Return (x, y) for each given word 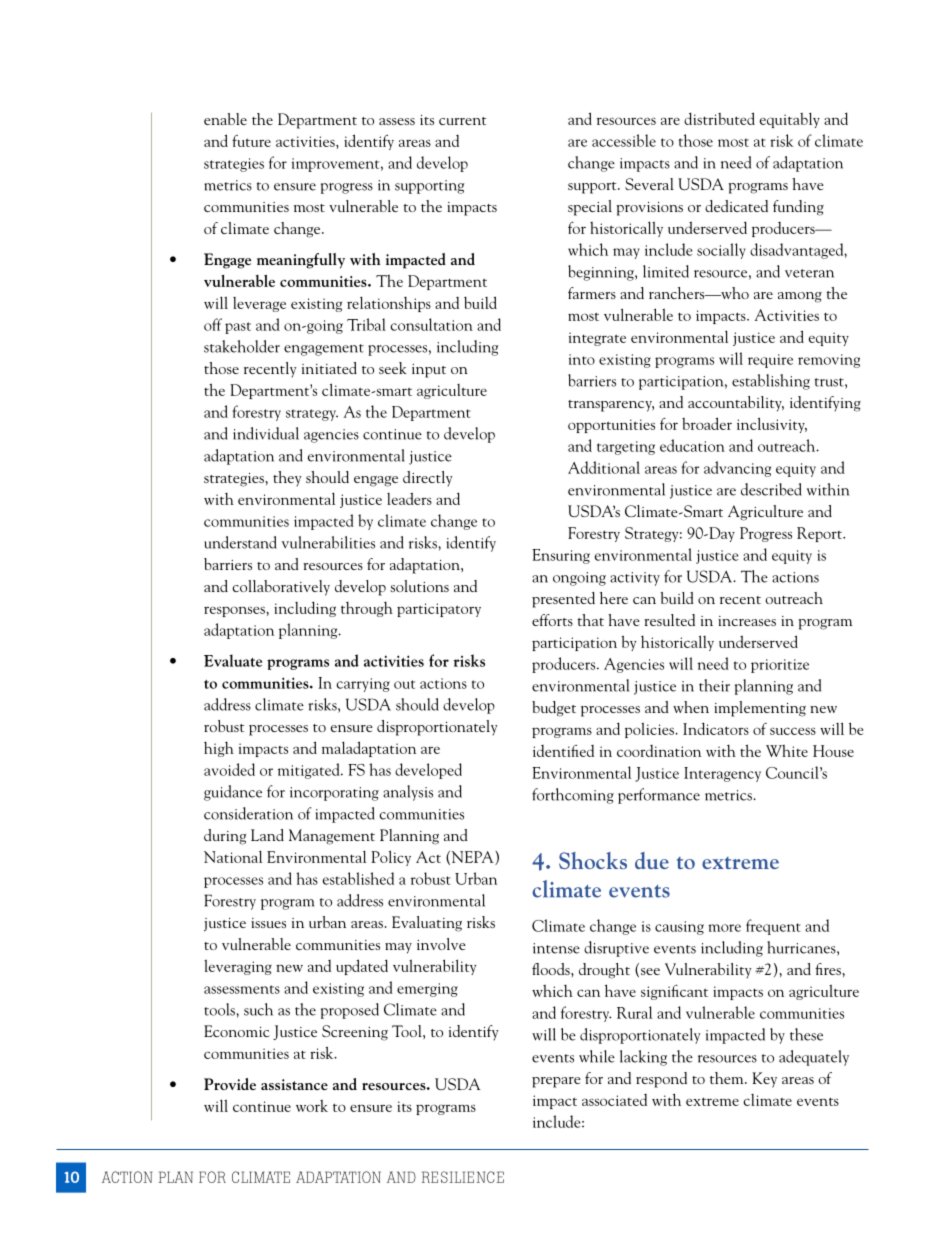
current (462, 121)
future (251, 141)
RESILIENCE (463, 1177)
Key (764, 1080)
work (312, 1106)
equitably (790, 120)
